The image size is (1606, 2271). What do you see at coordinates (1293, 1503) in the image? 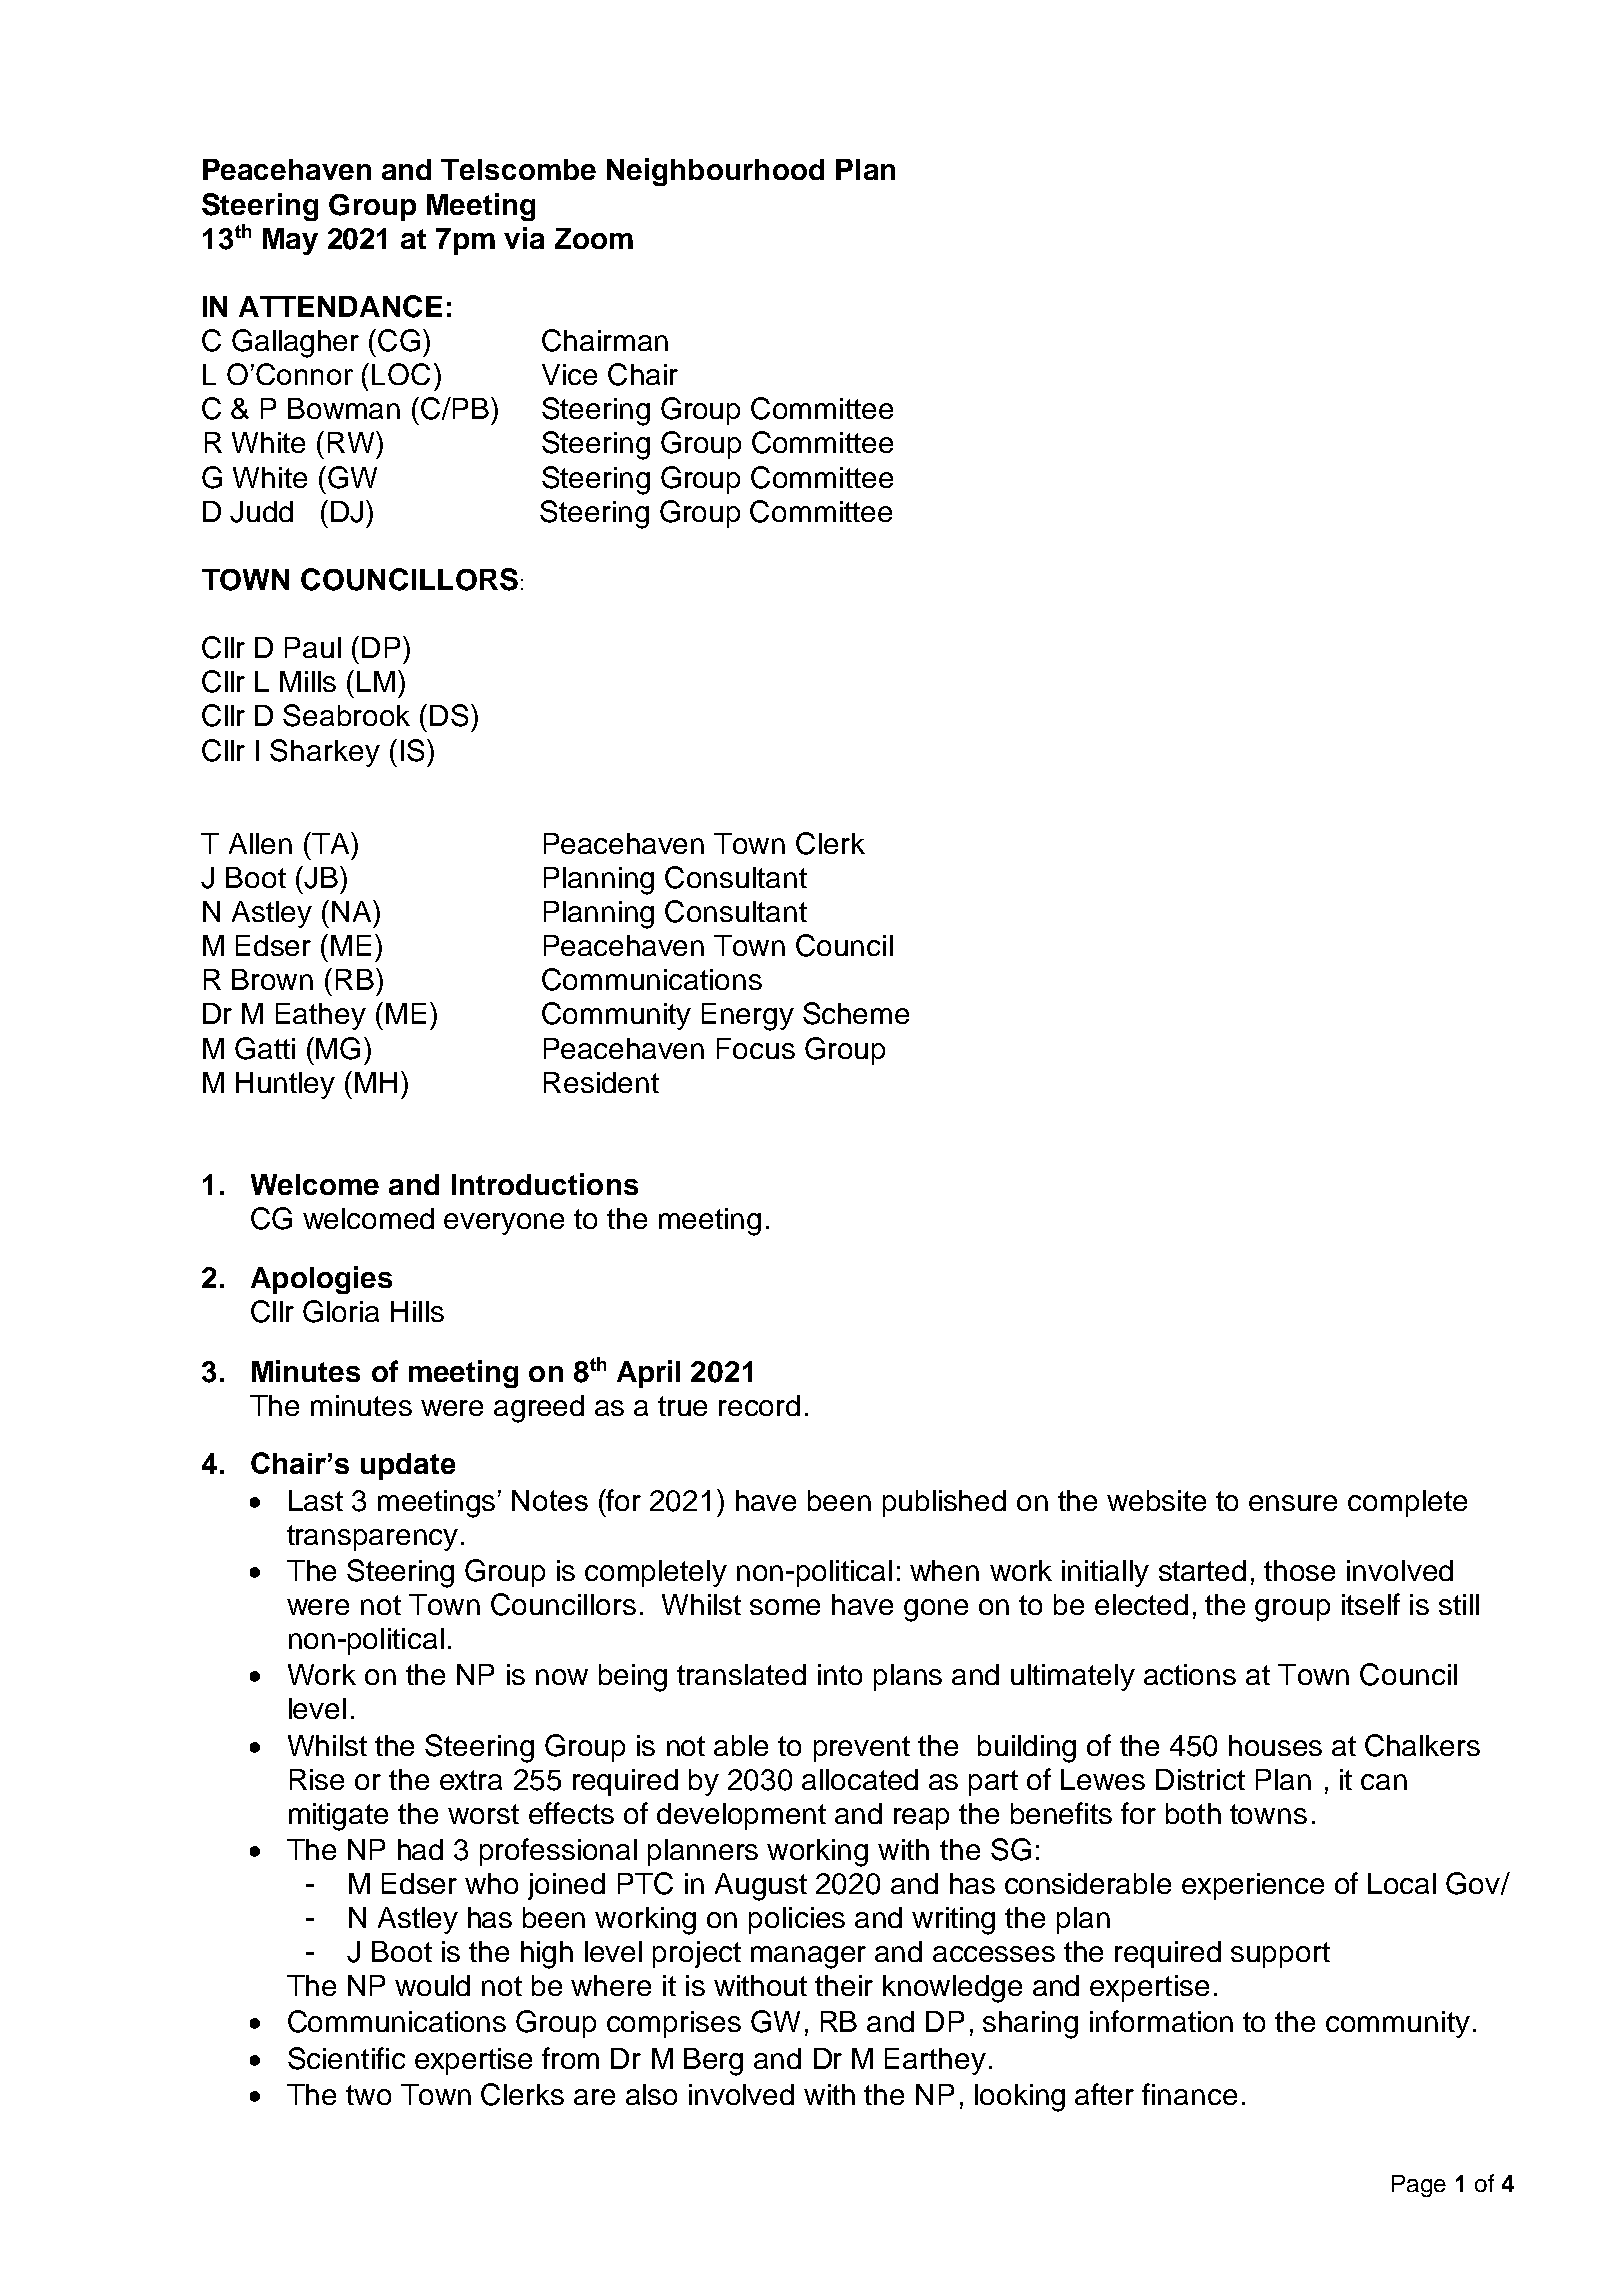
I see `ensure` at bounding box center [1293, 1503].
